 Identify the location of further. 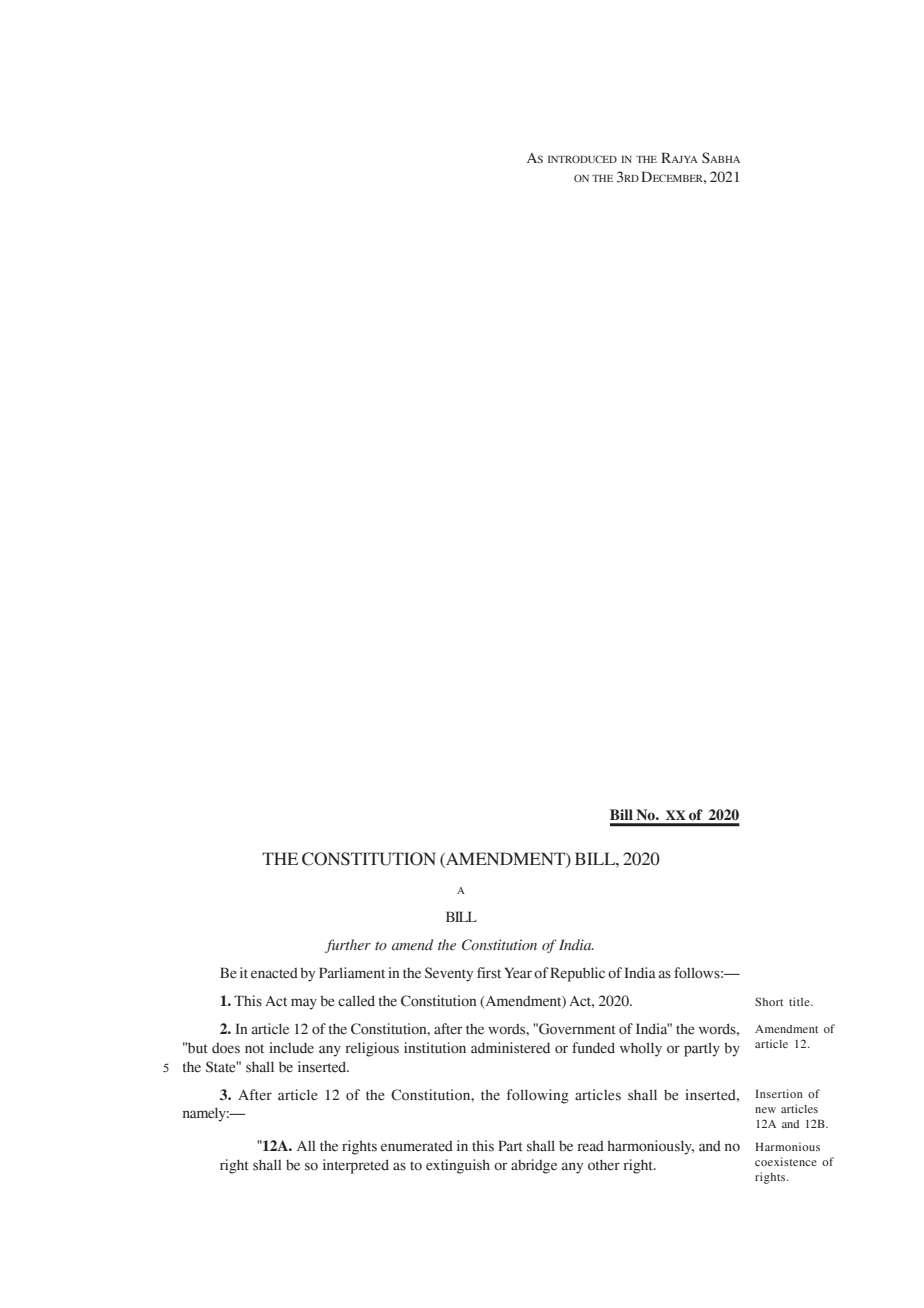
(348, 946).
